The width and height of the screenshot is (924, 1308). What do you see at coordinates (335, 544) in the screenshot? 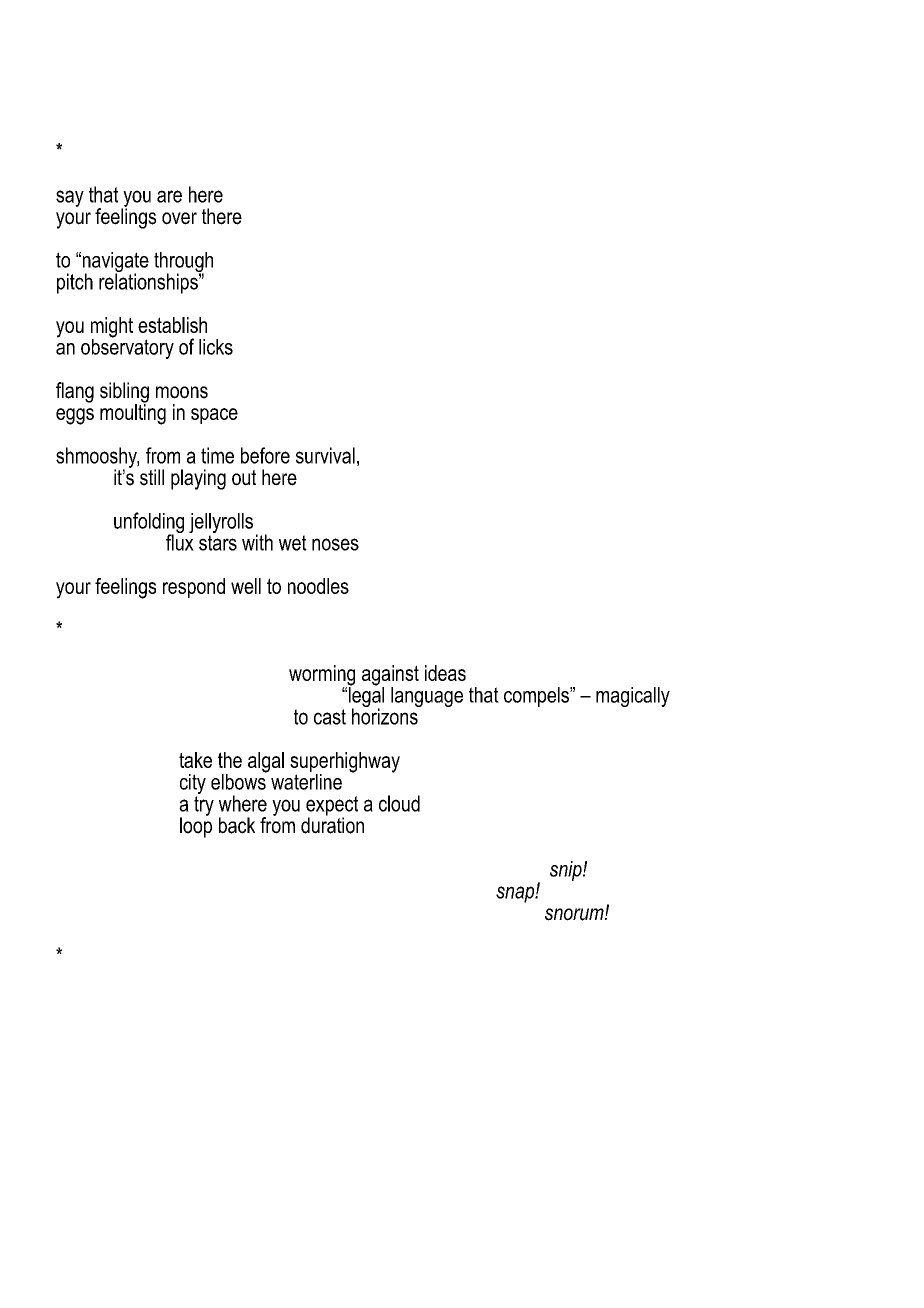
I see `noses` at bounding box center [335, 544].
